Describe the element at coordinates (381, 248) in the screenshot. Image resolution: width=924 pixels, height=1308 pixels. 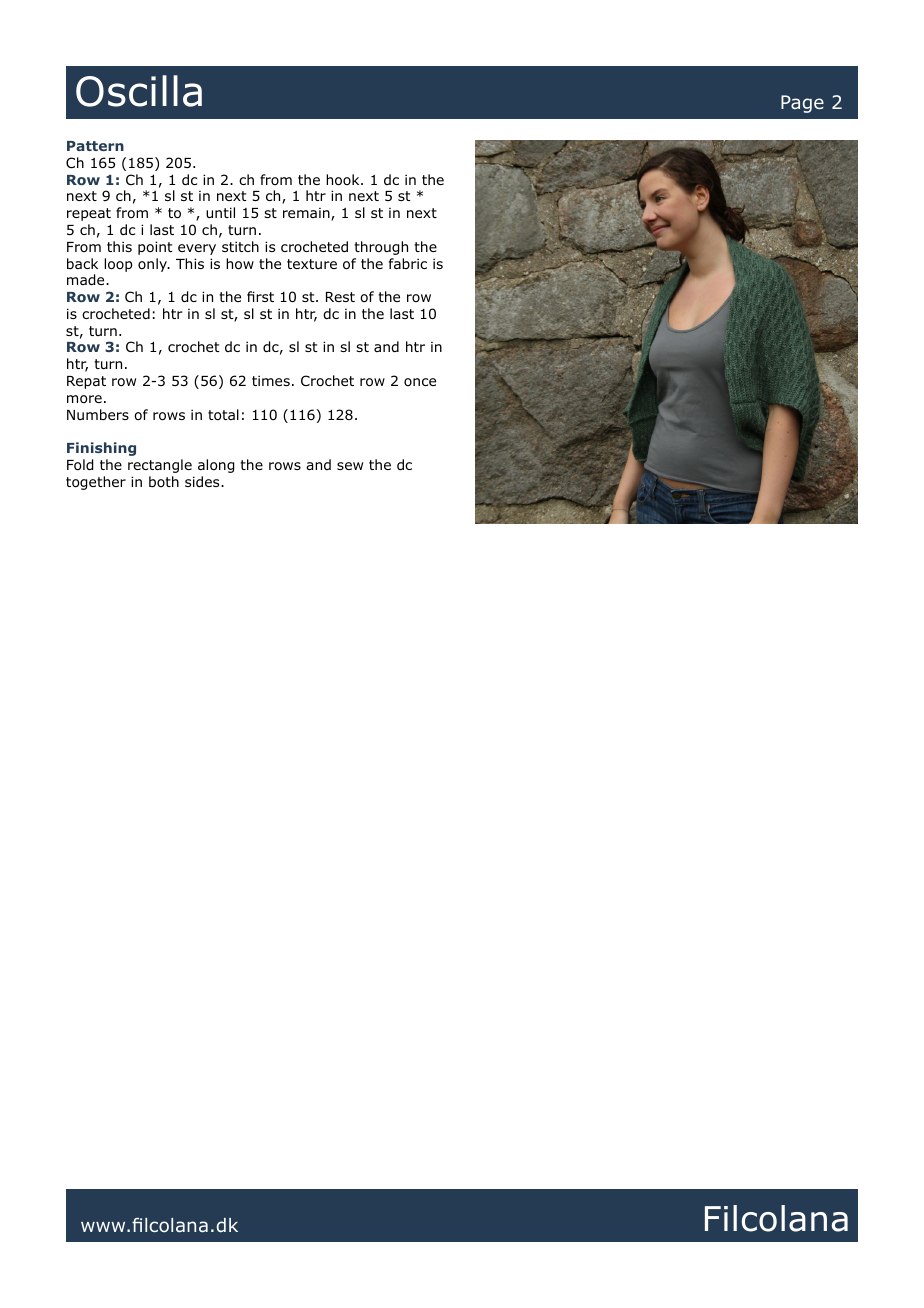
I see `through` at that location.
